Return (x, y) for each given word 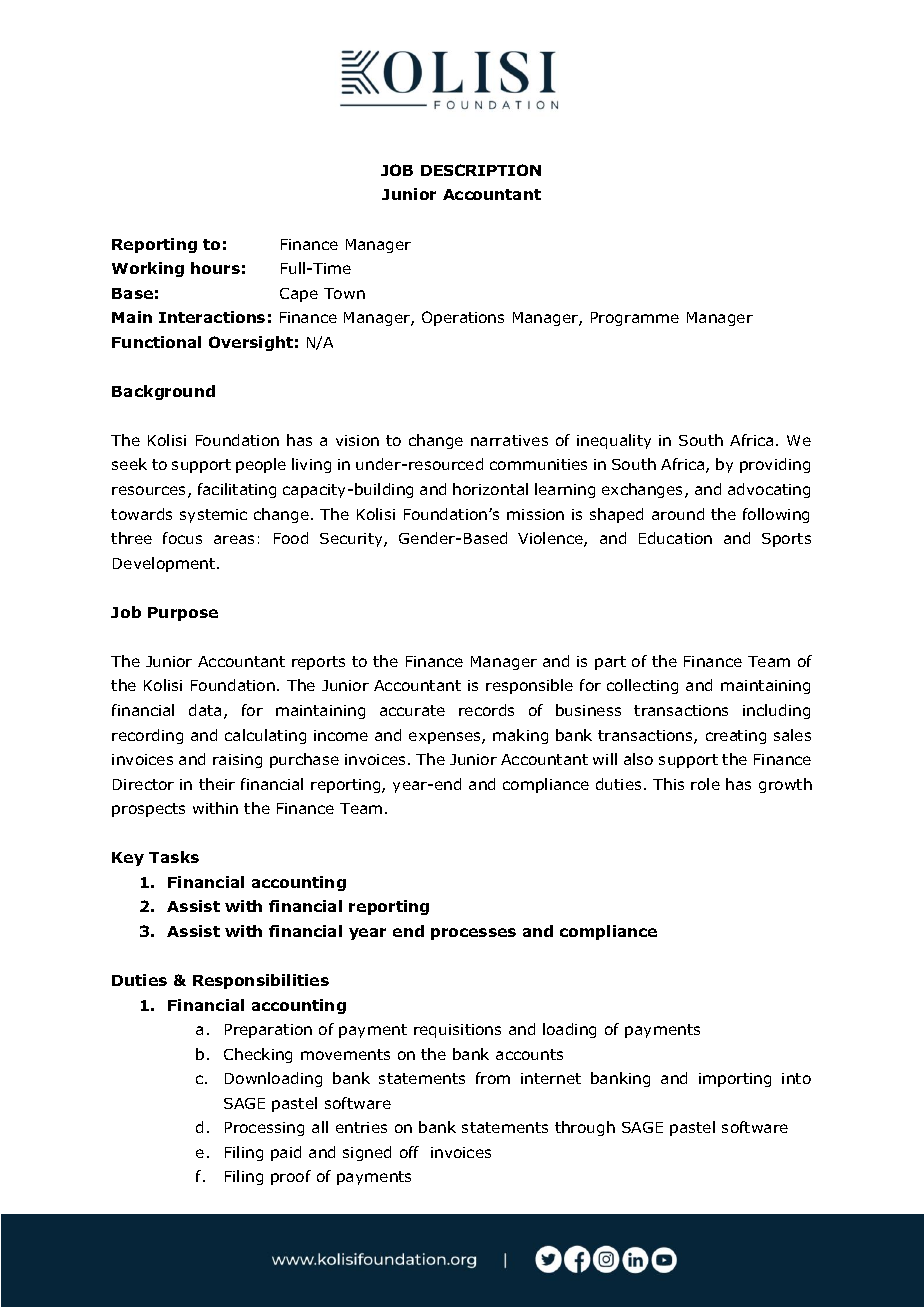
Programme (635, 319)
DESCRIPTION (481, 170)
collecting (642, 686)
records (486, 710)
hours (215, 268)
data (205, 710)
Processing (264, 1129)
